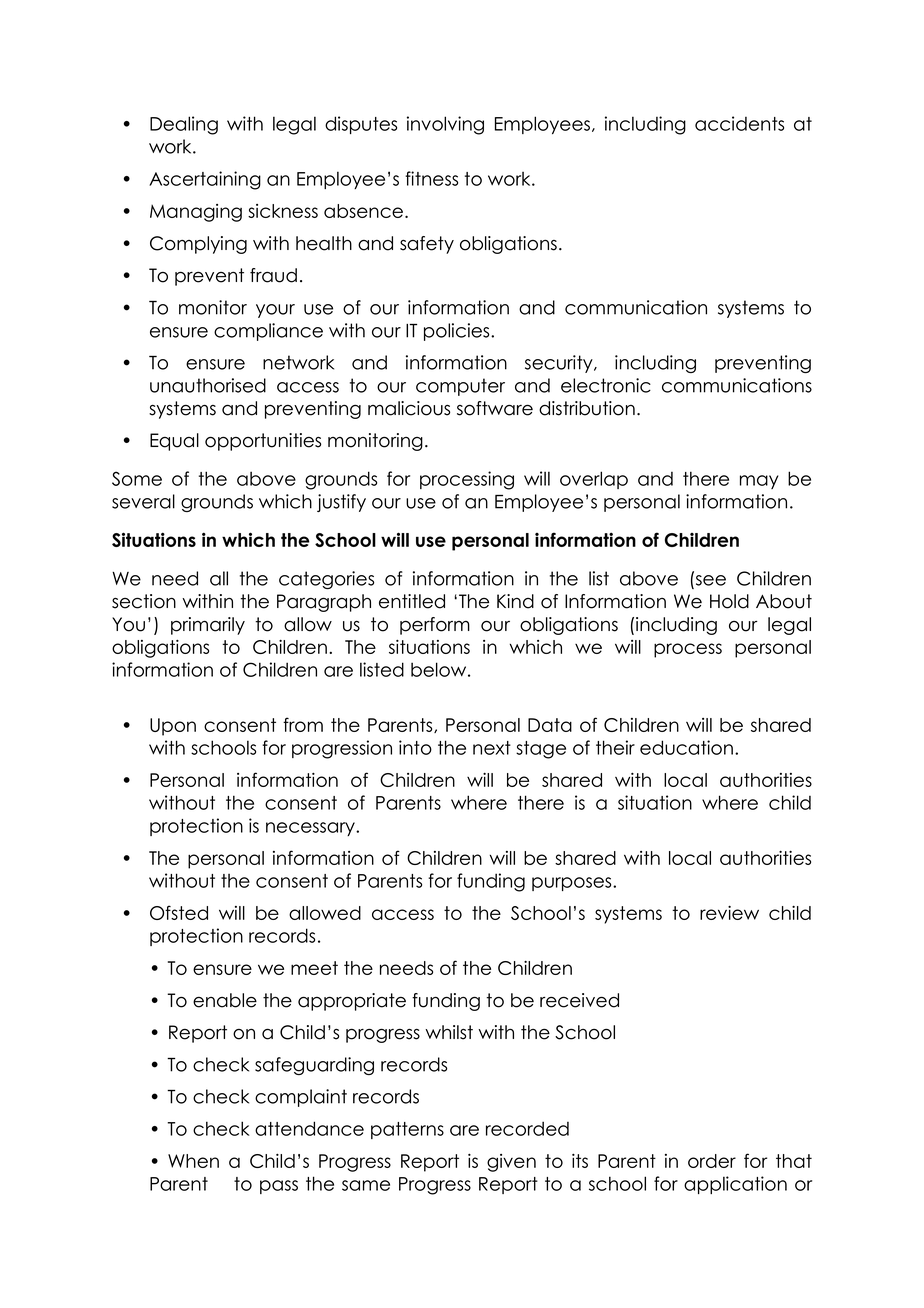  What do you see at coordinates (193, 1161) in the screenshot?
I see `When` at bounding box center [193, 1161].
